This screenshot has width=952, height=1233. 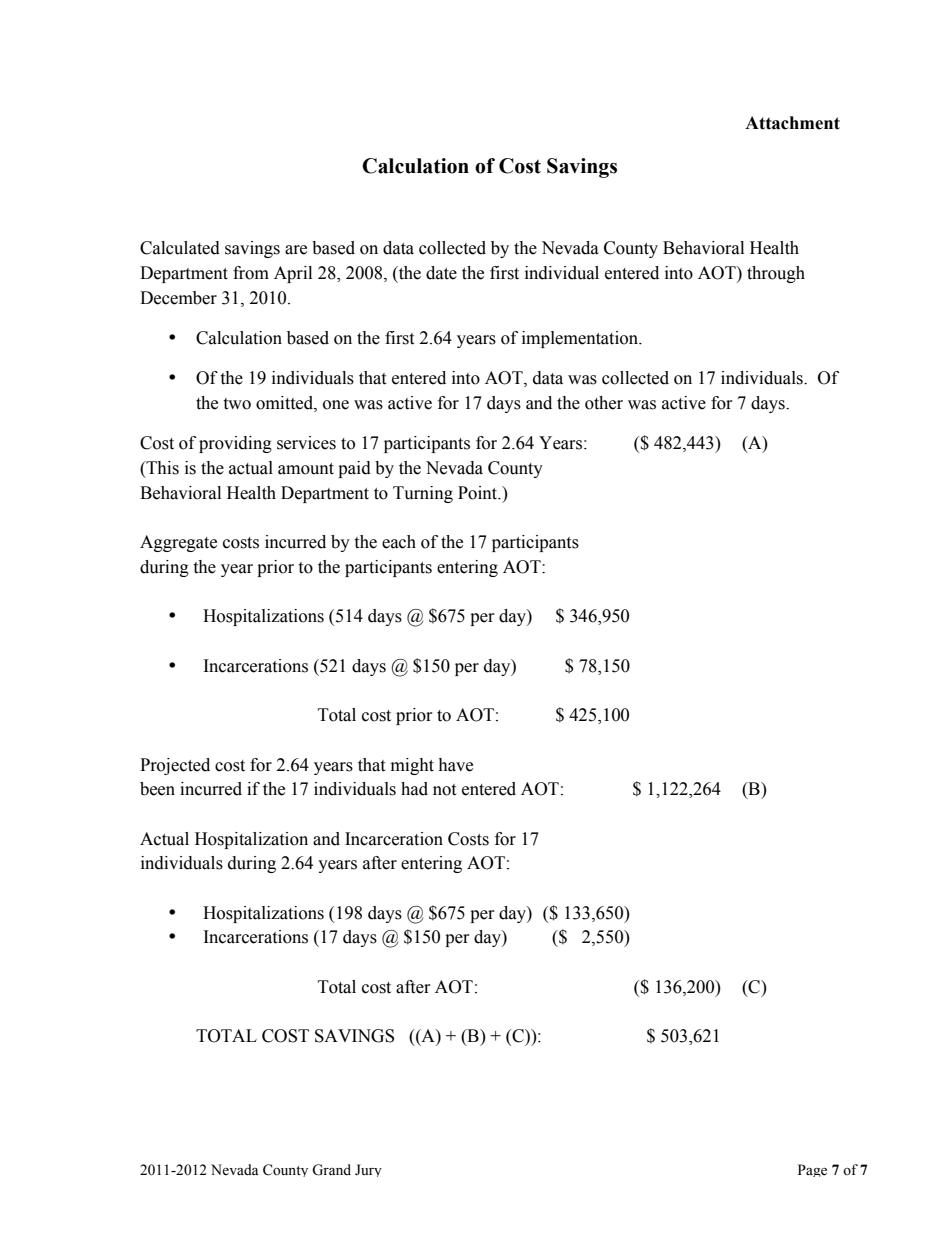 I want to click on Point, so click(x=479, y=493).
